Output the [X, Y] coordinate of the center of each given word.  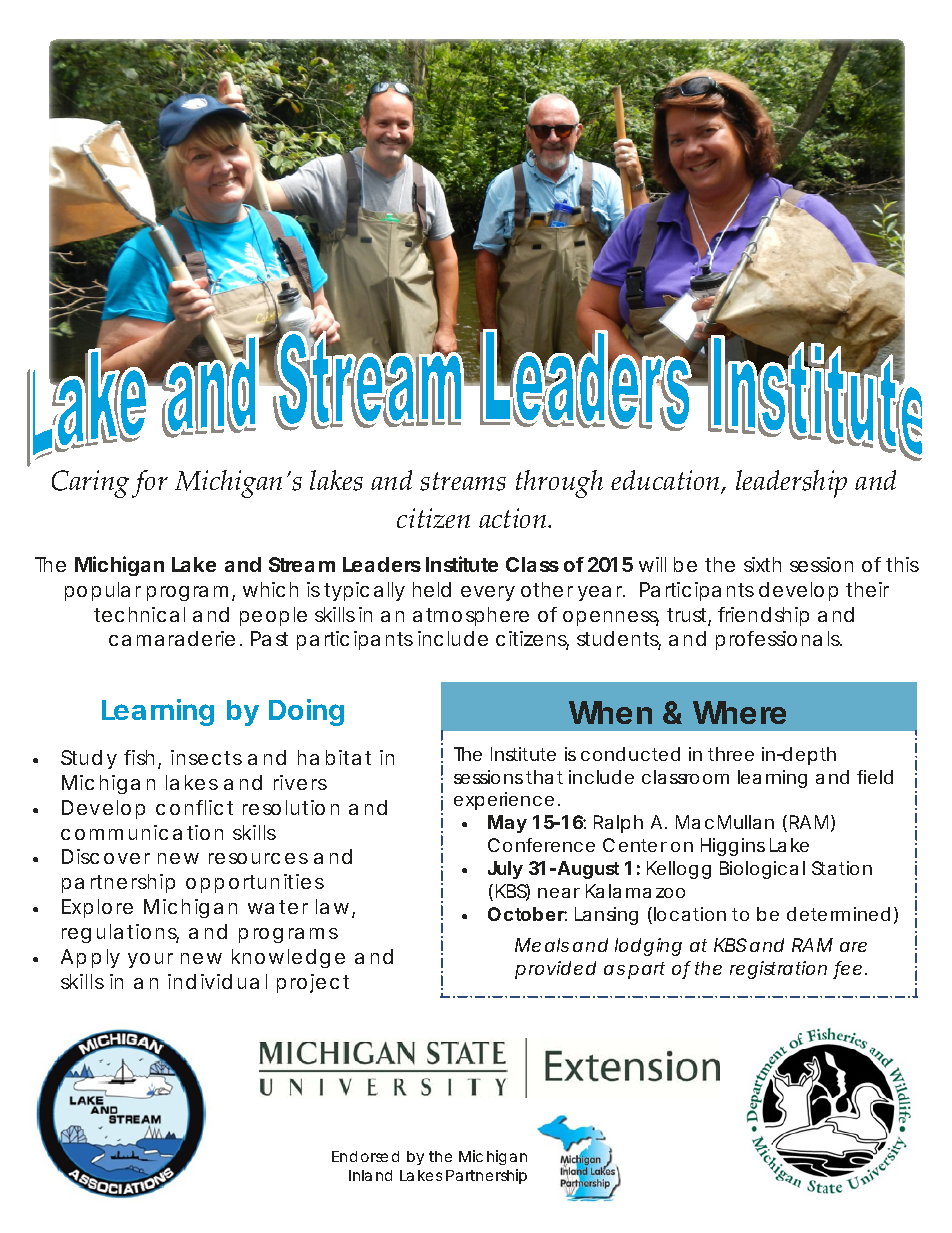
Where [739, 712]
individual [217, 981]
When [610, 712]
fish [142, 759]
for [150, 484]
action [514, 518]
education [666, 482]
